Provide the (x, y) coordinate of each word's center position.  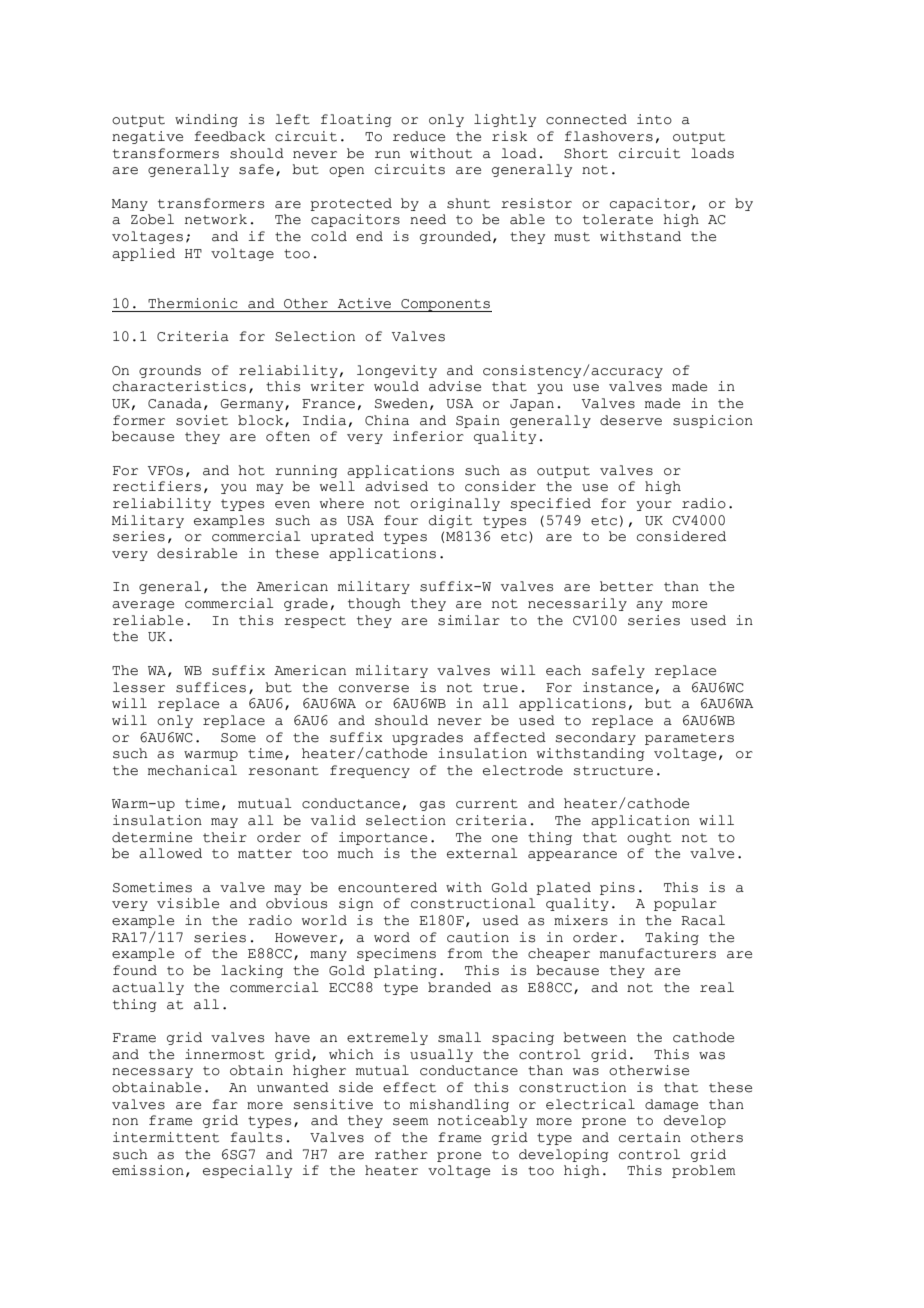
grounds (170, 371)
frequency (370, 771)
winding (206, 120)
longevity (397, 371)
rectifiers (157, 486)
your (654, 506)
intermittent (166, 1137)
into (654, 119)
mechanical (192, 770)
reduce (419, 136)
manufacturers (658, 953)
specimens (396, 954)
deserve (631, 420)
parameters (689, 739)
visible (188, 903)
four (401, 520)
